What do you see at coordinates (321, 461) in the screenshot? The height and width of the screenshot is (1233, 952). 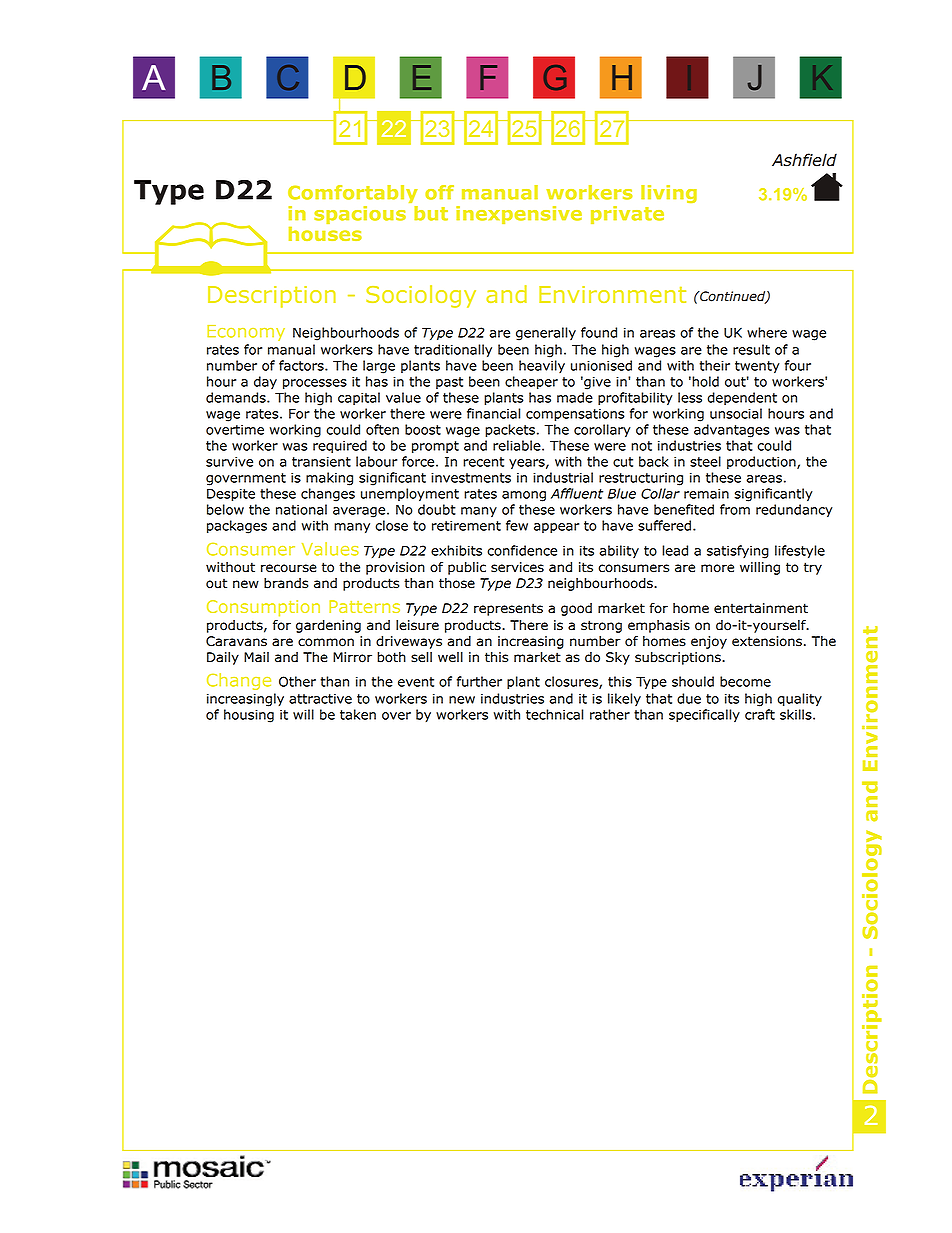 I see `transient` at bounding box center [321, 461].
